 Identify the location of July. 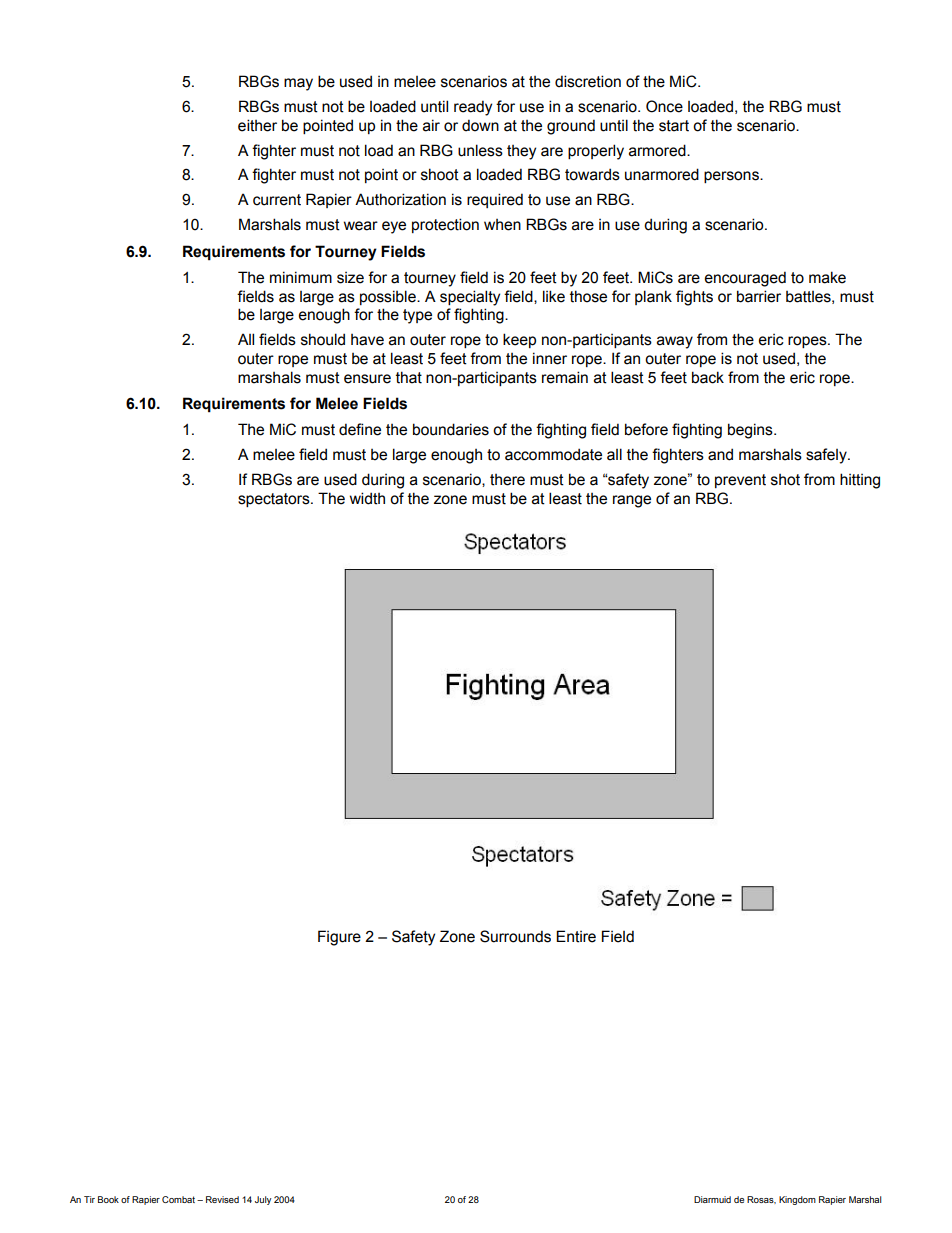
(263, 1200).
